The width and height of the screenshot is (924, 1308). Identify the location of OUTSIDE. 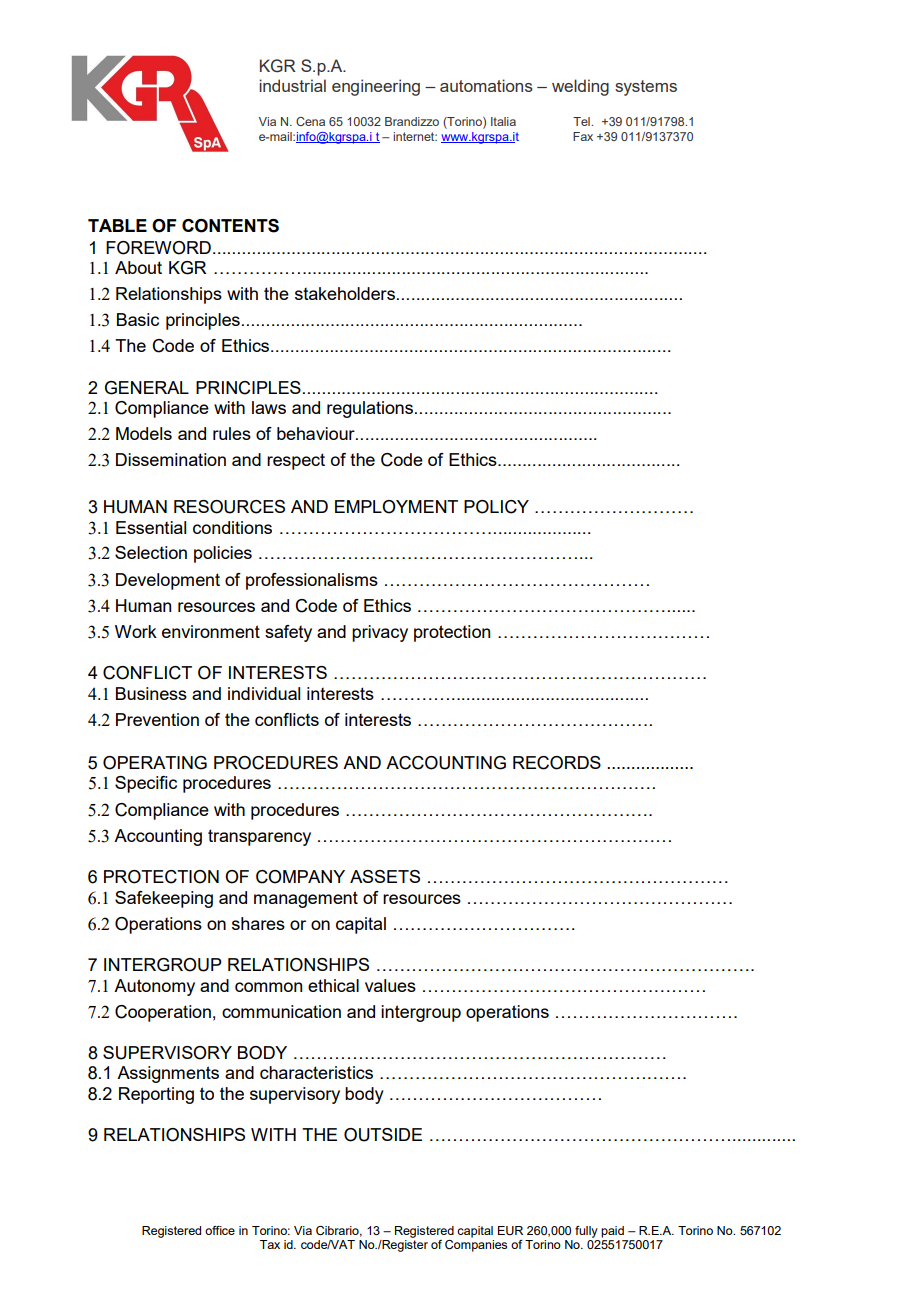
(383, 1135).
